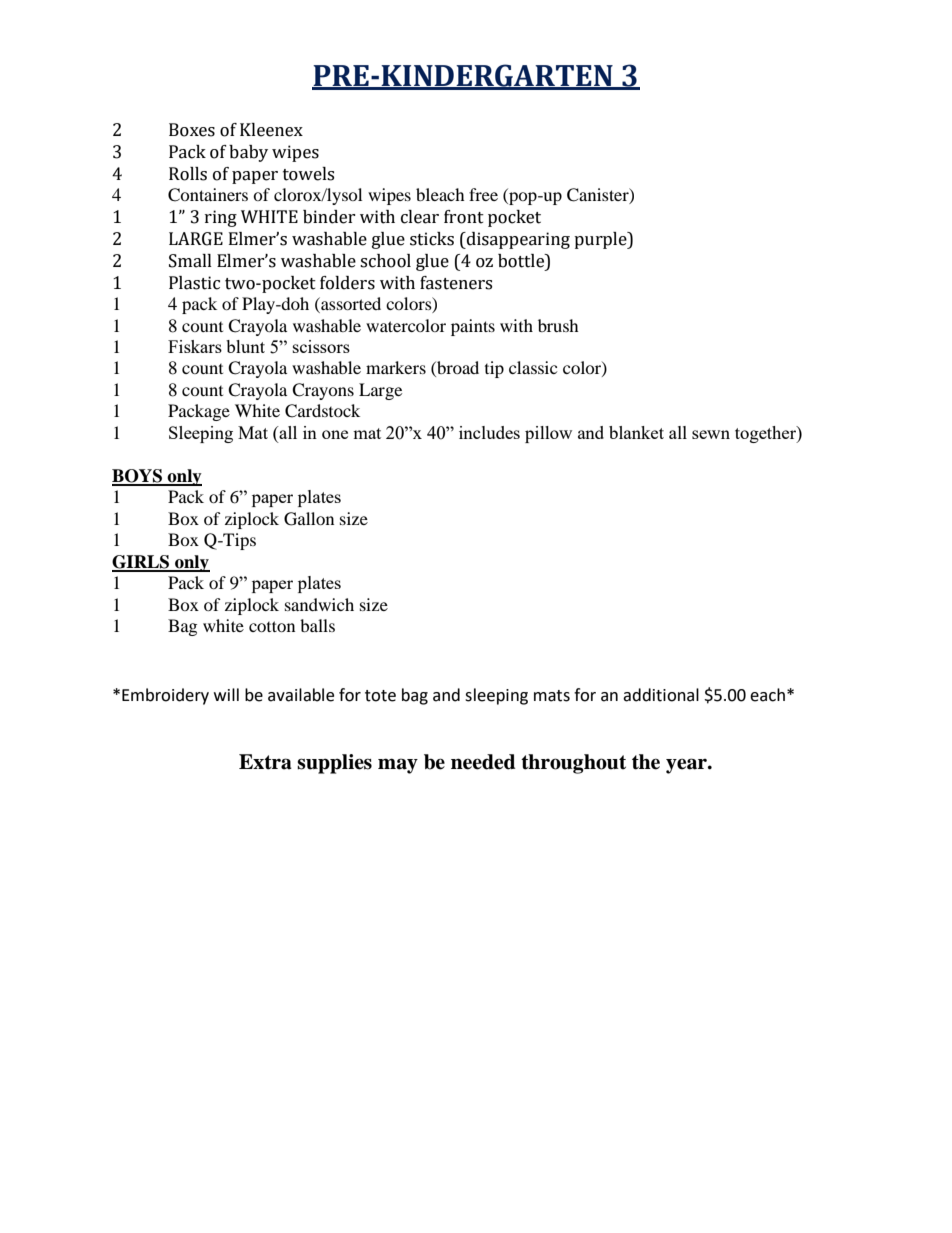 This screenshot has height=1233, width=952. What do you see at coordinates (636, 432) in the screenshot?
I see `blanket` at bounding box center [636, 432].
